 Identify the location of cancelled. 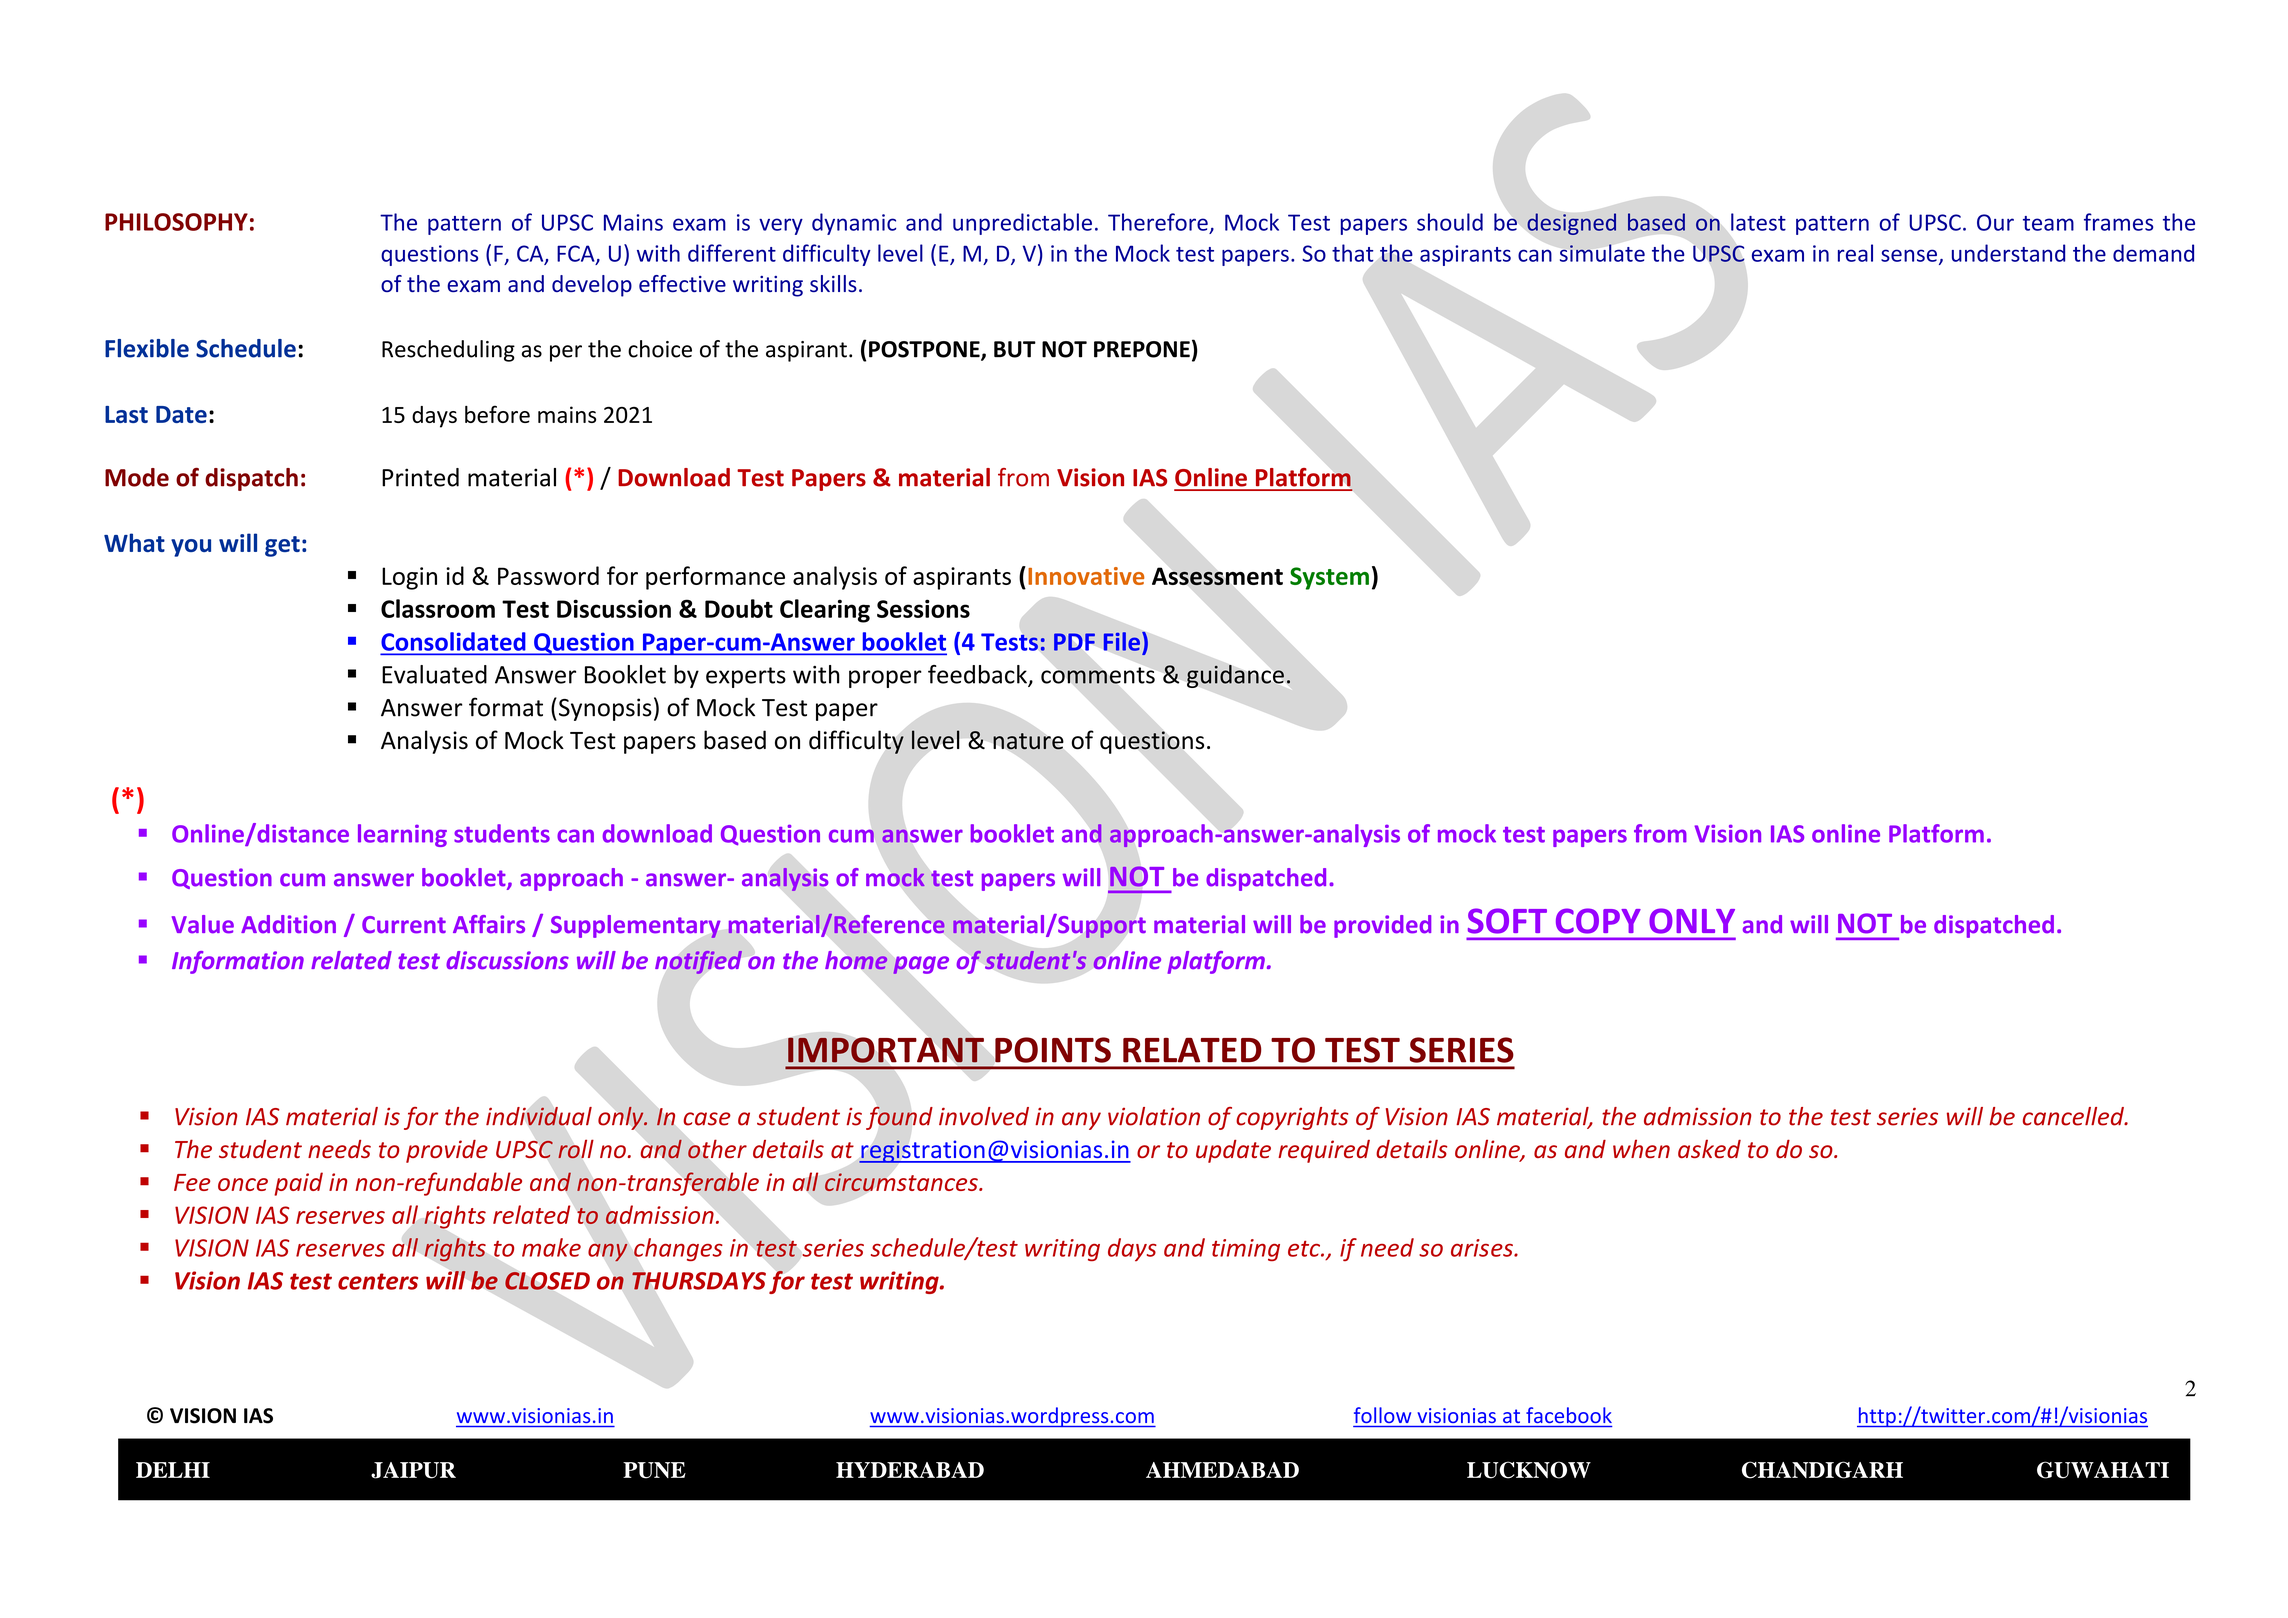
(2074, 1116).
